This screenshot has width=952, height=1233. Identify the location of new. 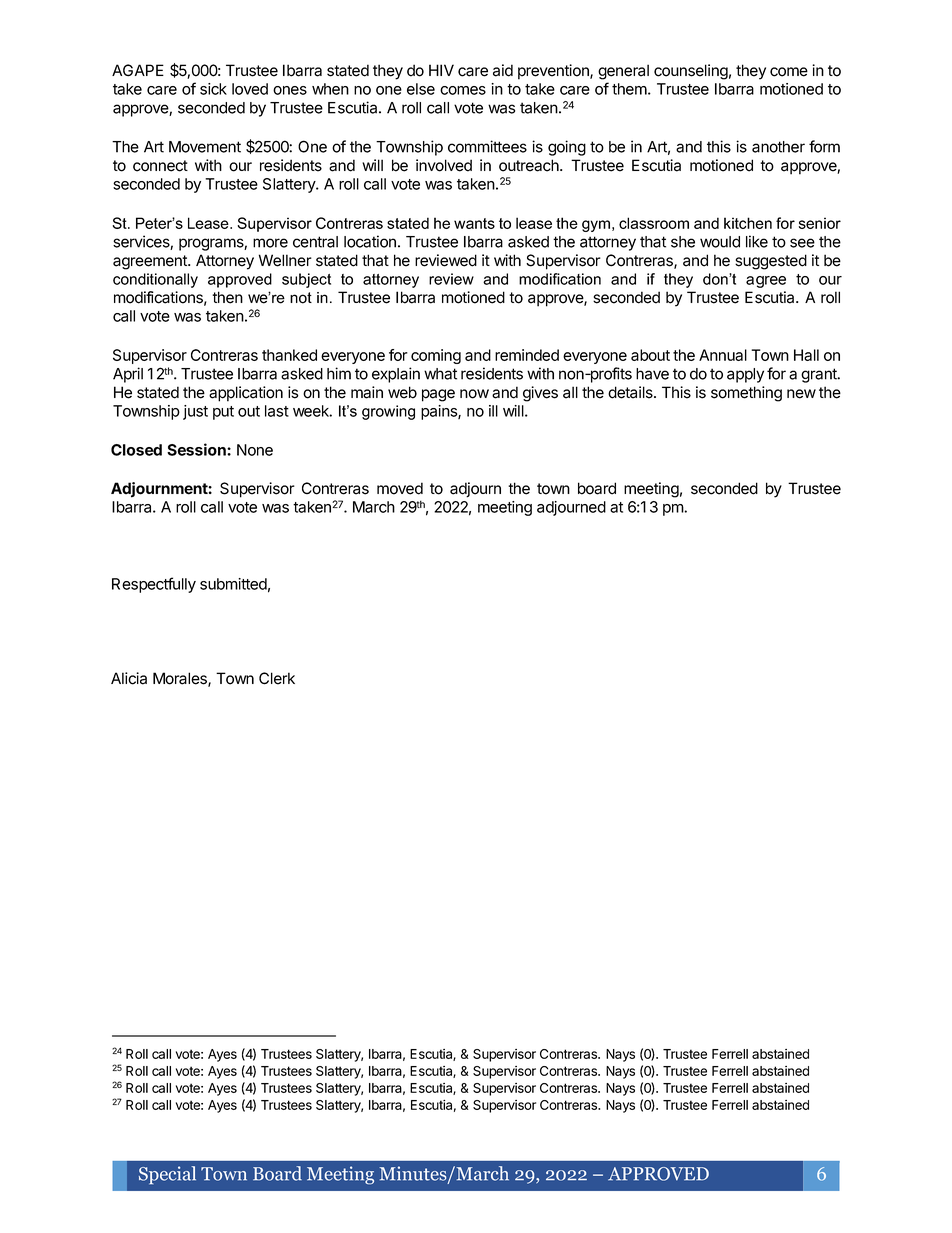
(801, 394).
